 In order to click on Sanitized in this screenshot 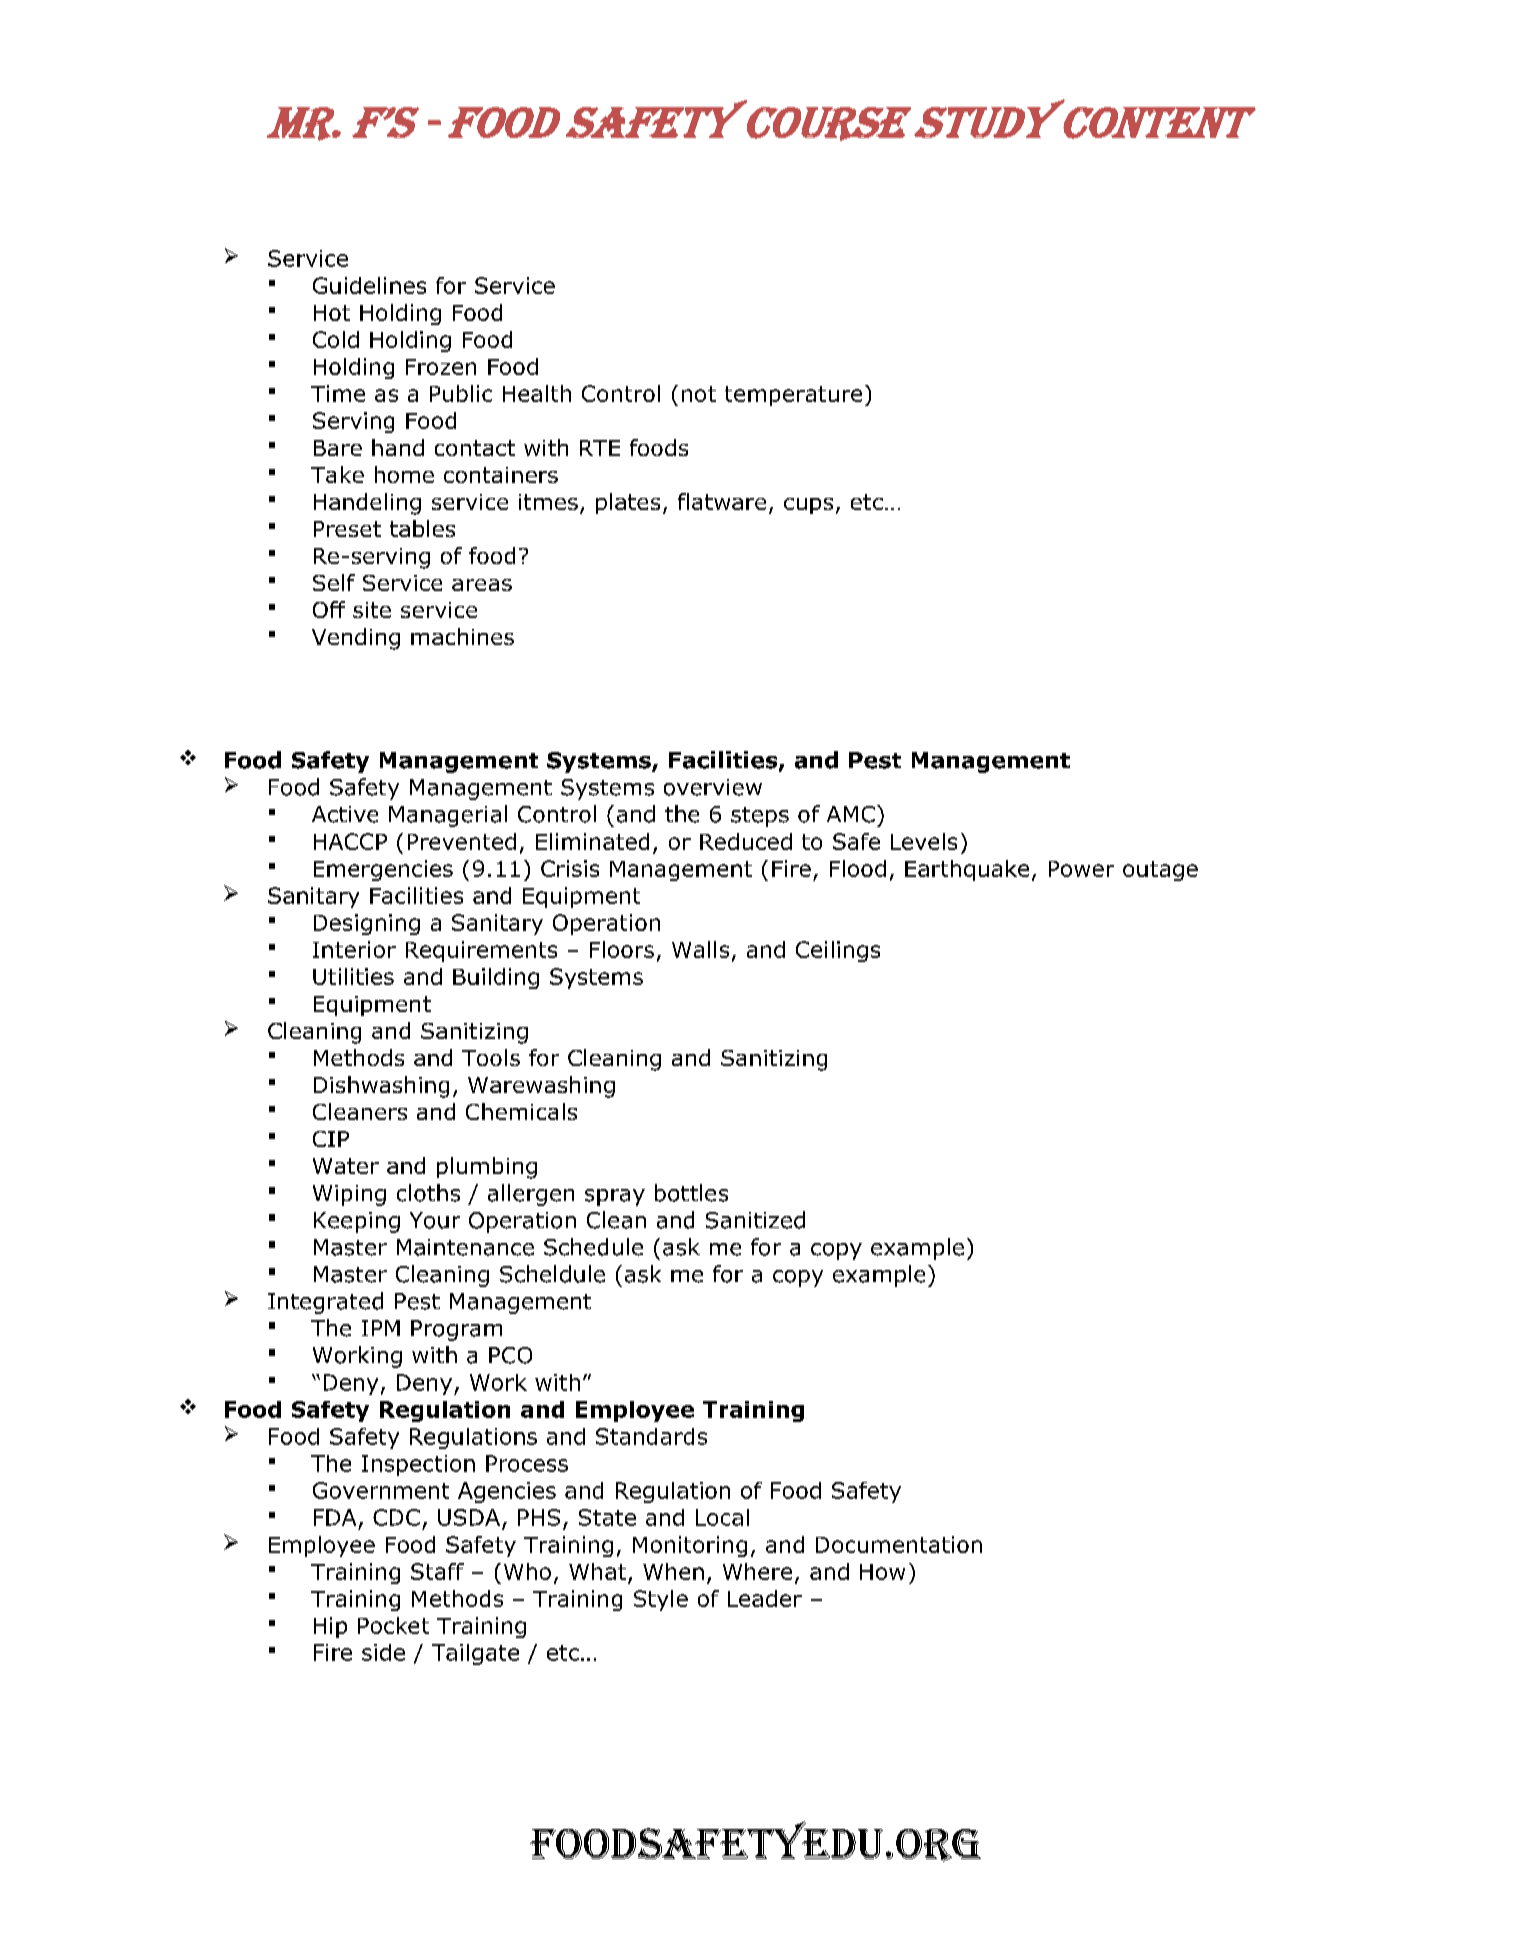, I will do `click(755, 1220)`.
